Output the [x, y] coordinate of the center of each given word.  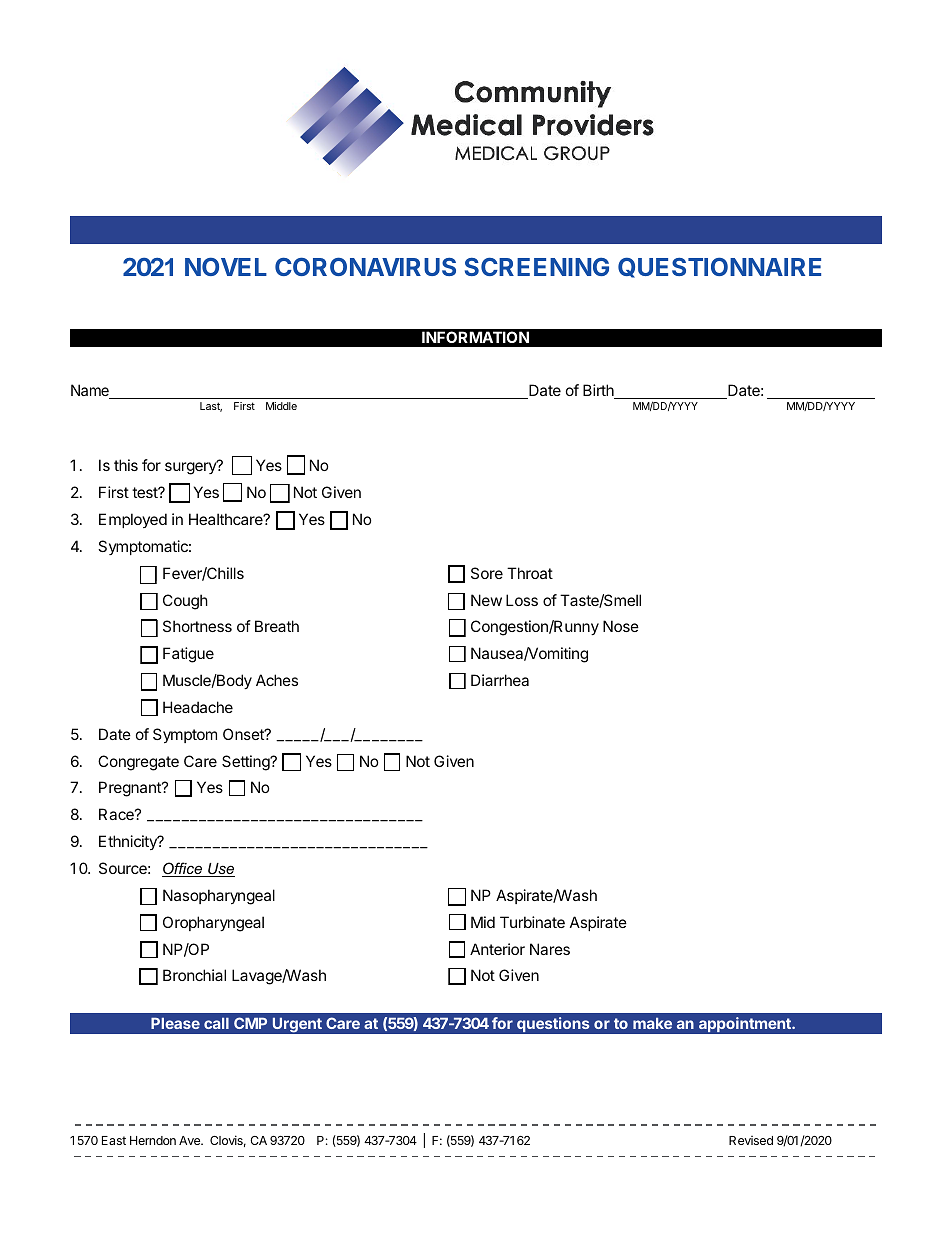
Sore [487, 573]
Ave [191, 1140]
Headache [198, 707]
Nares [550, 949]
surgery [191, 468]
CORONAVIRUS [365, 266]
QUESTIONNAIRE [719, 267]
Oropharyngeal [213, 924]
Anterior [497, 949]
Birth [599, 391]
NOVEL [226, 266]
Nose [621, 626]
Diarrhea [500, 680]
